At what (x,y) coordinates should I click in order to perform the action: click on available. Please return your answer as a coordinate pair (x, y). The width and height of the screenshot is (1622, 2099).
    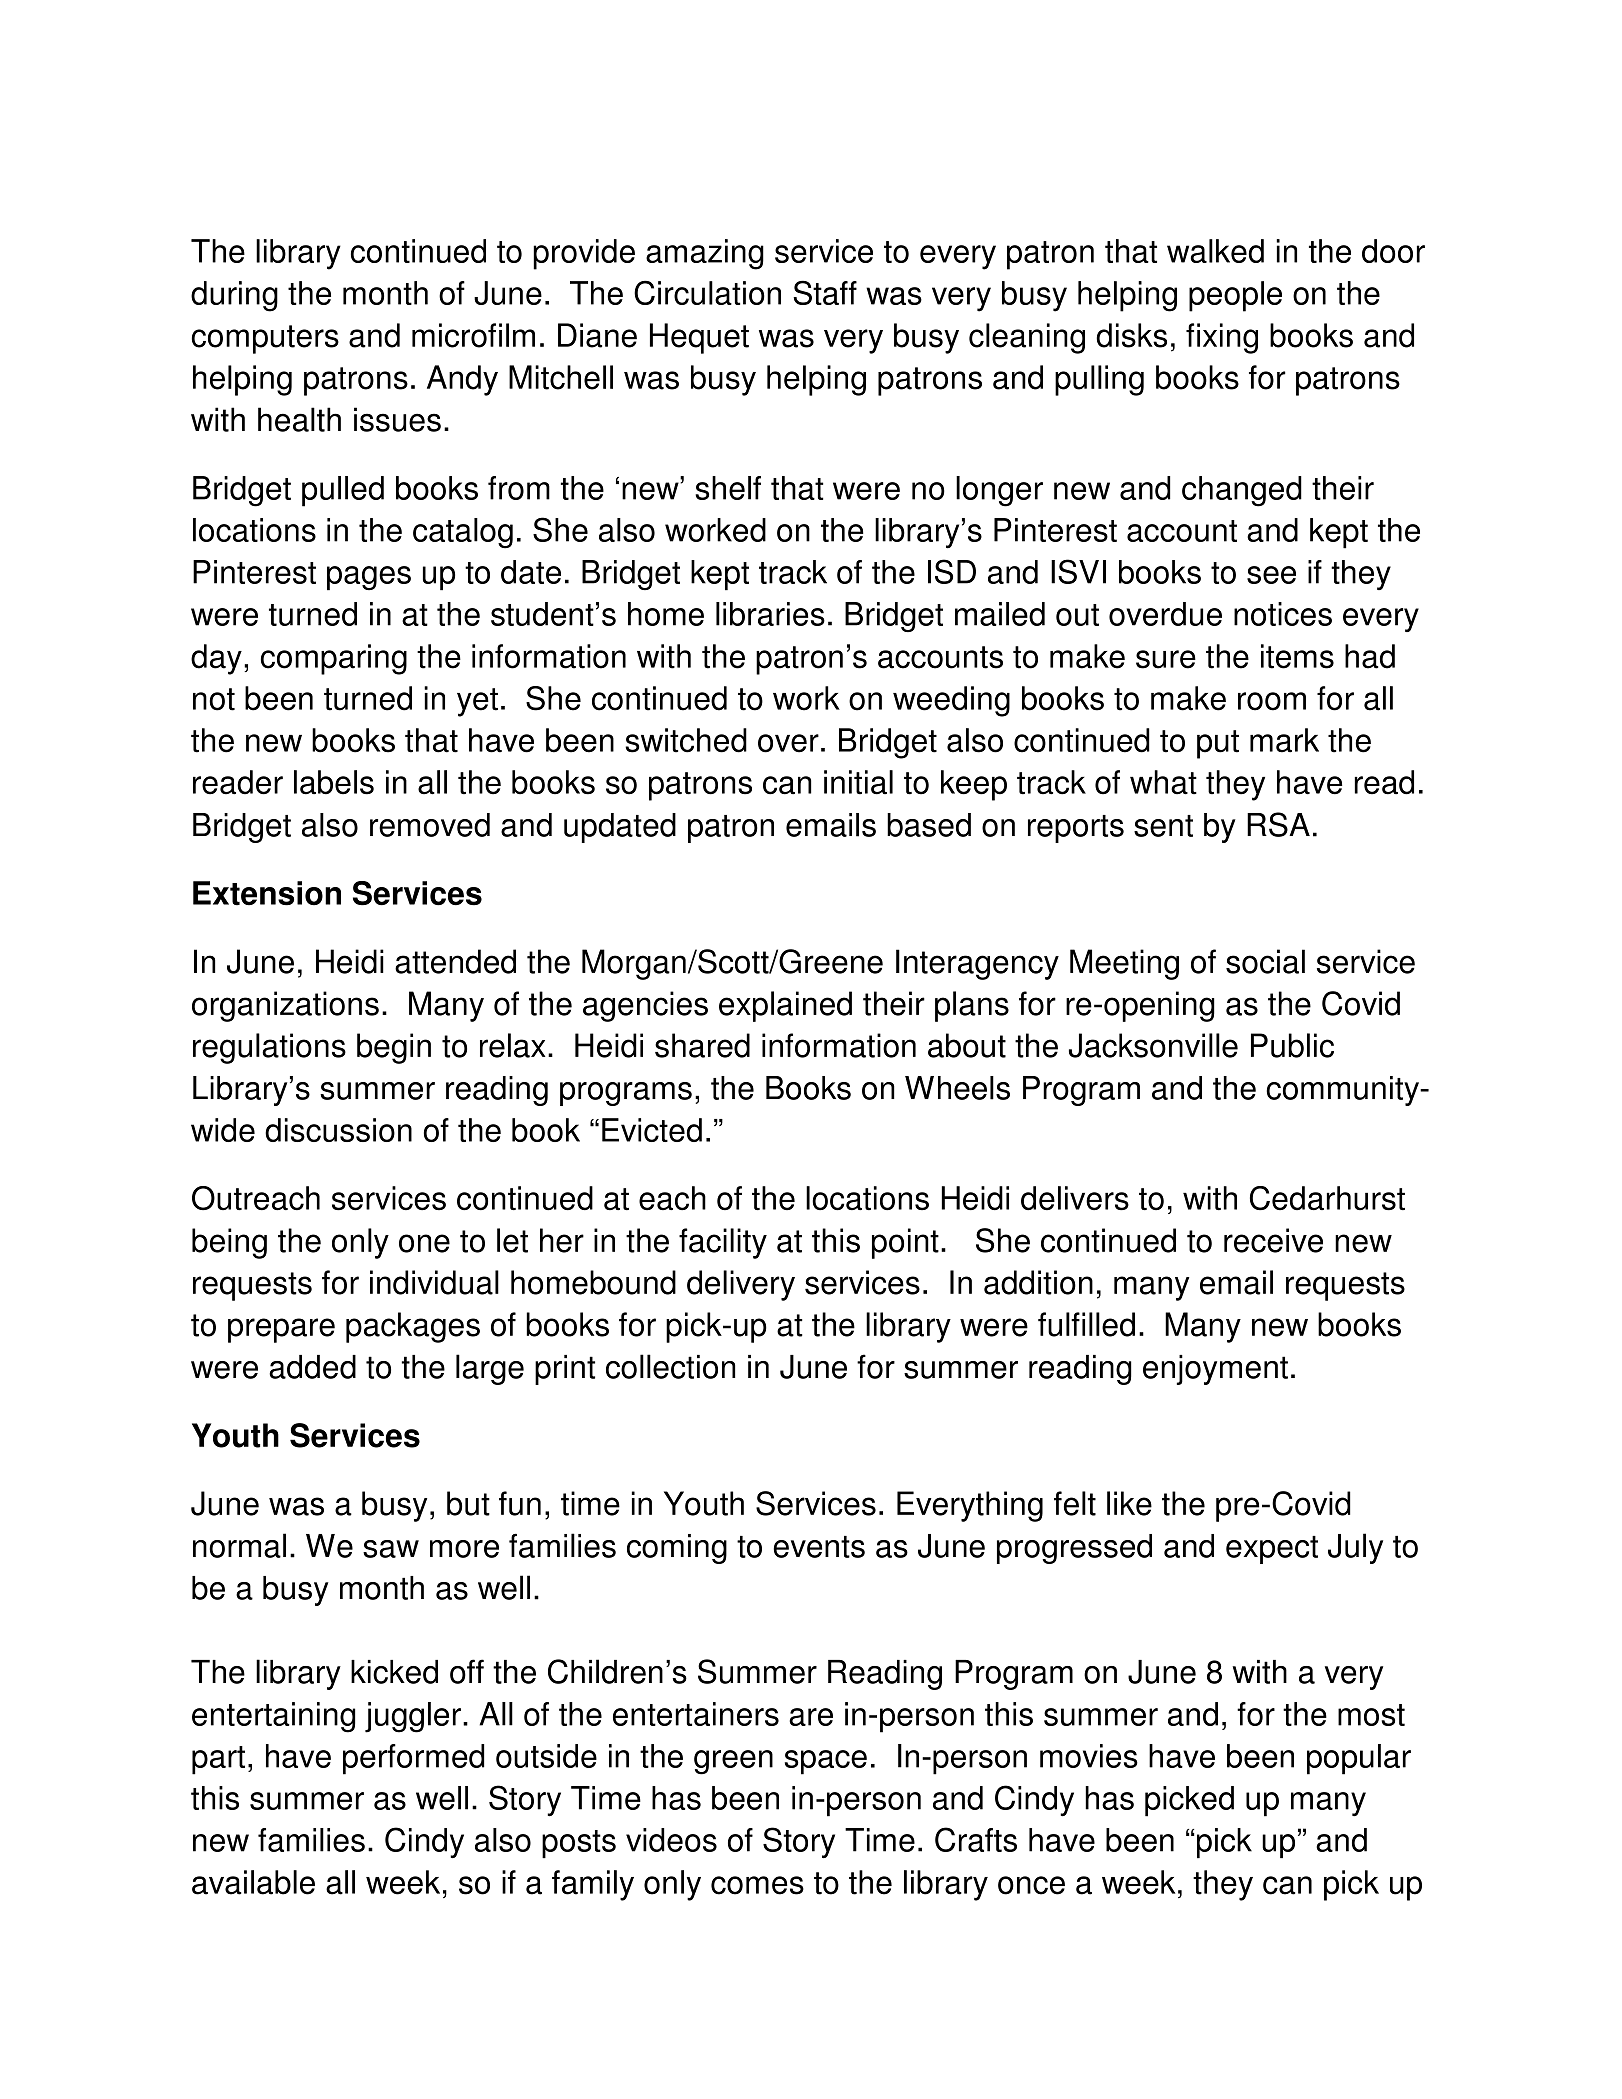
    Looking at the image, I should click on (253, 1882).
